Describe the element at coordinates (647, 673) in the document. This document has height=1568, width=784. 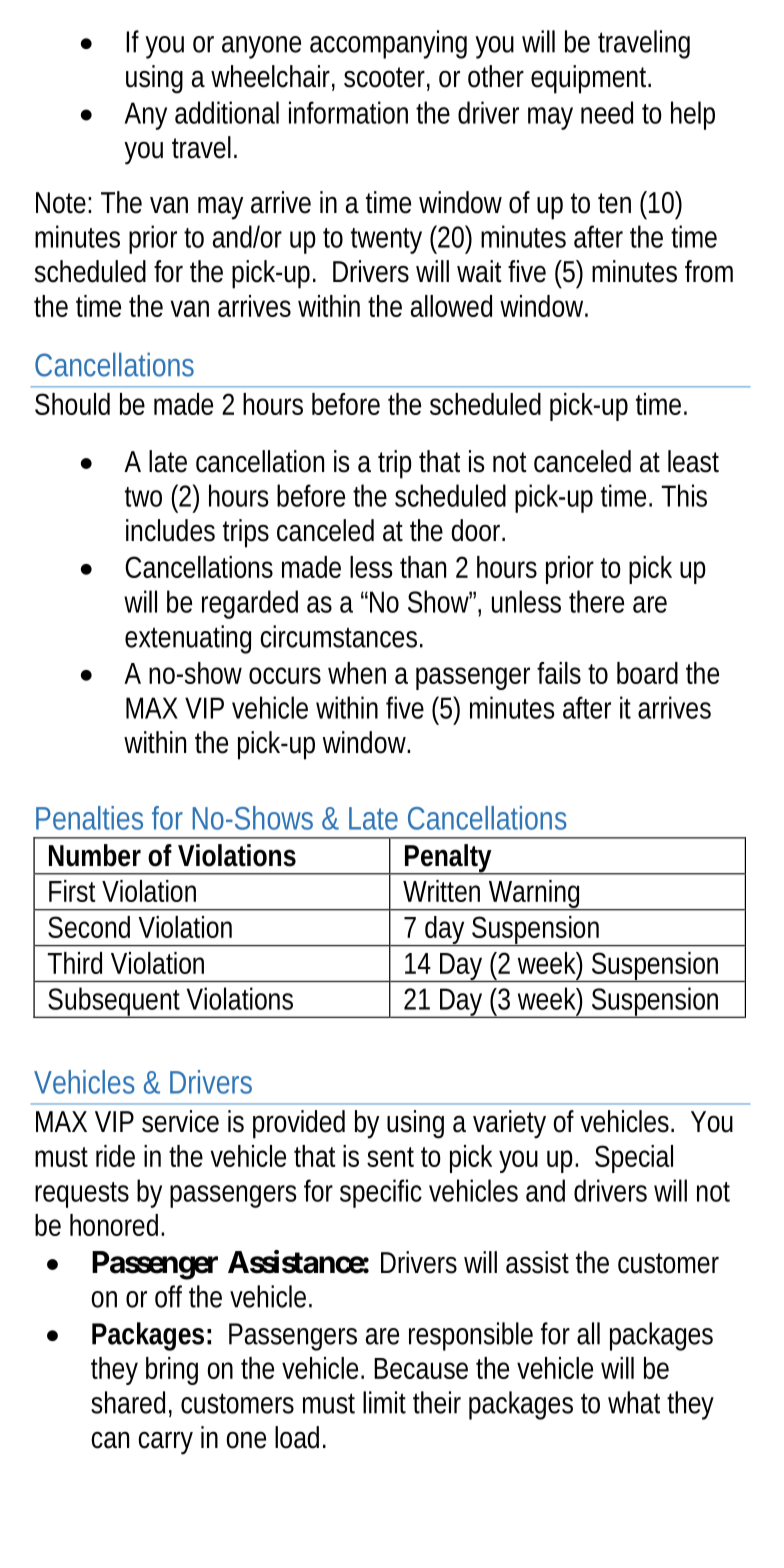
I see `board` at that location.
